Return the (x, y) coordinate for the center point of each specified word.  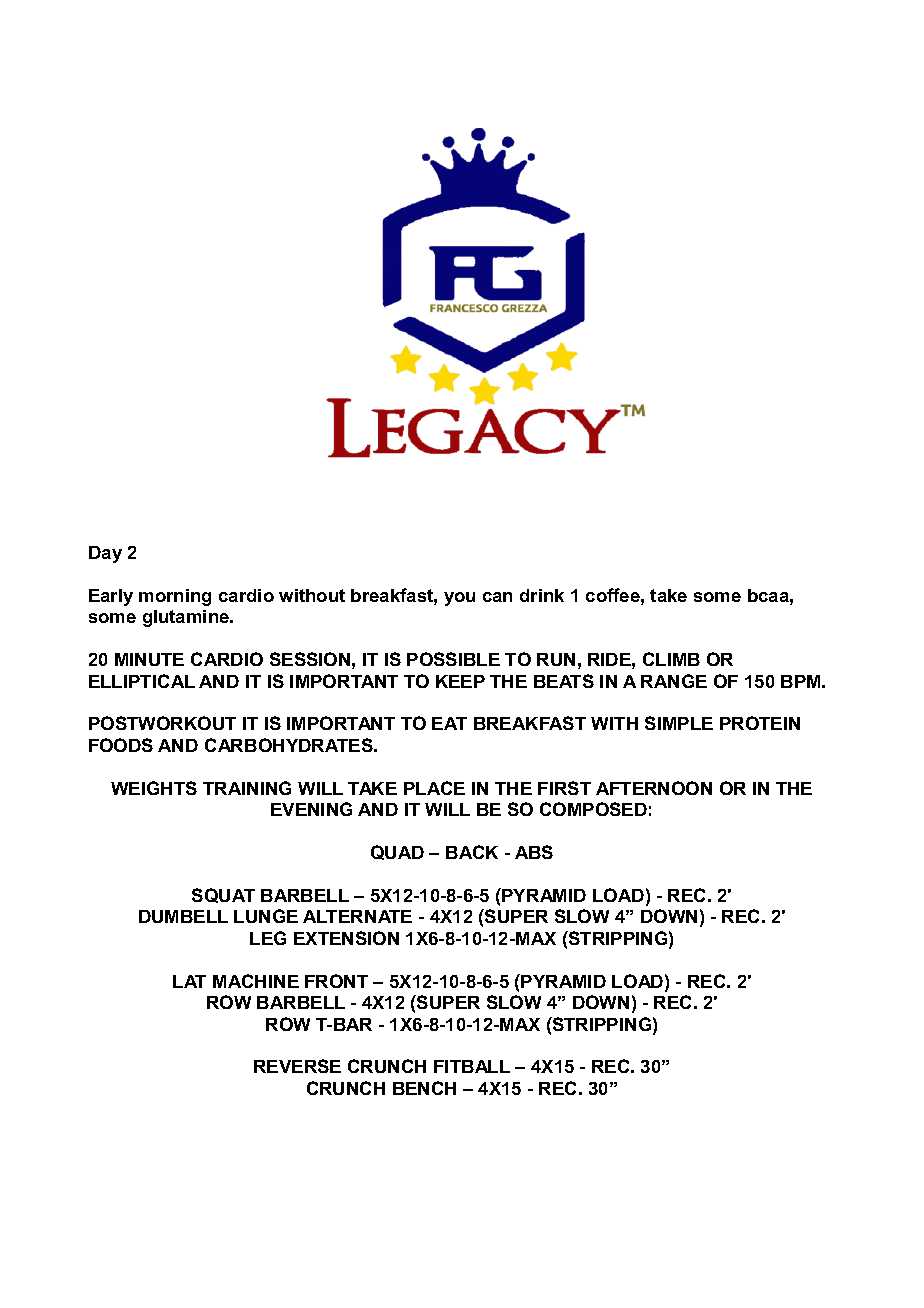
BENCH (424, 1088)
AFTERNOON (654, 788)
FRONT (336, 981)
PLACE (434, 788)
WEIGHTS (154, 788)
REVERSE (297, 1066)
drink (542, 595)
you (459, 599)
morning (175, 597)
